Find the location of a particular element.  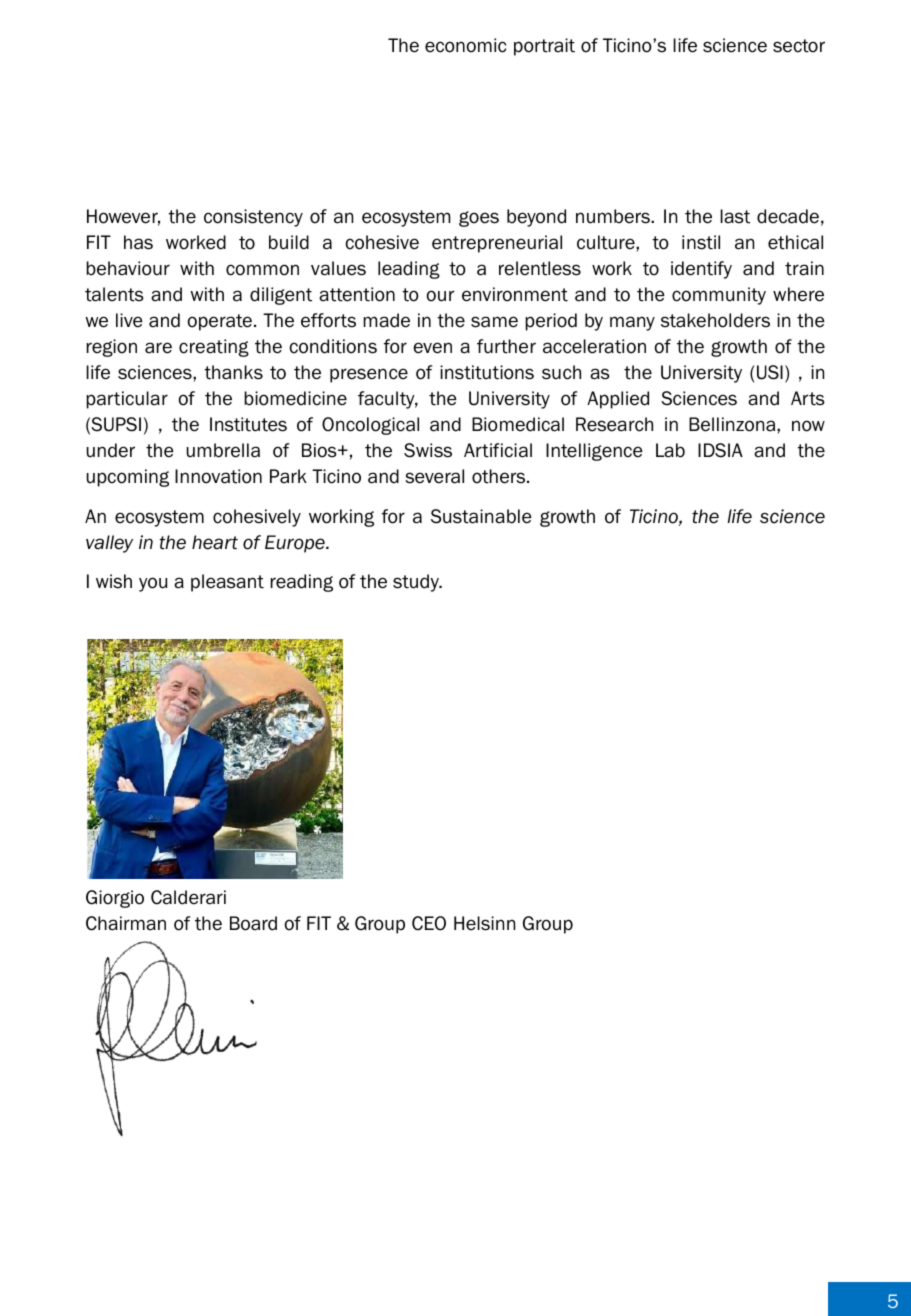

Chairman is located at coordinates (126, 923).
